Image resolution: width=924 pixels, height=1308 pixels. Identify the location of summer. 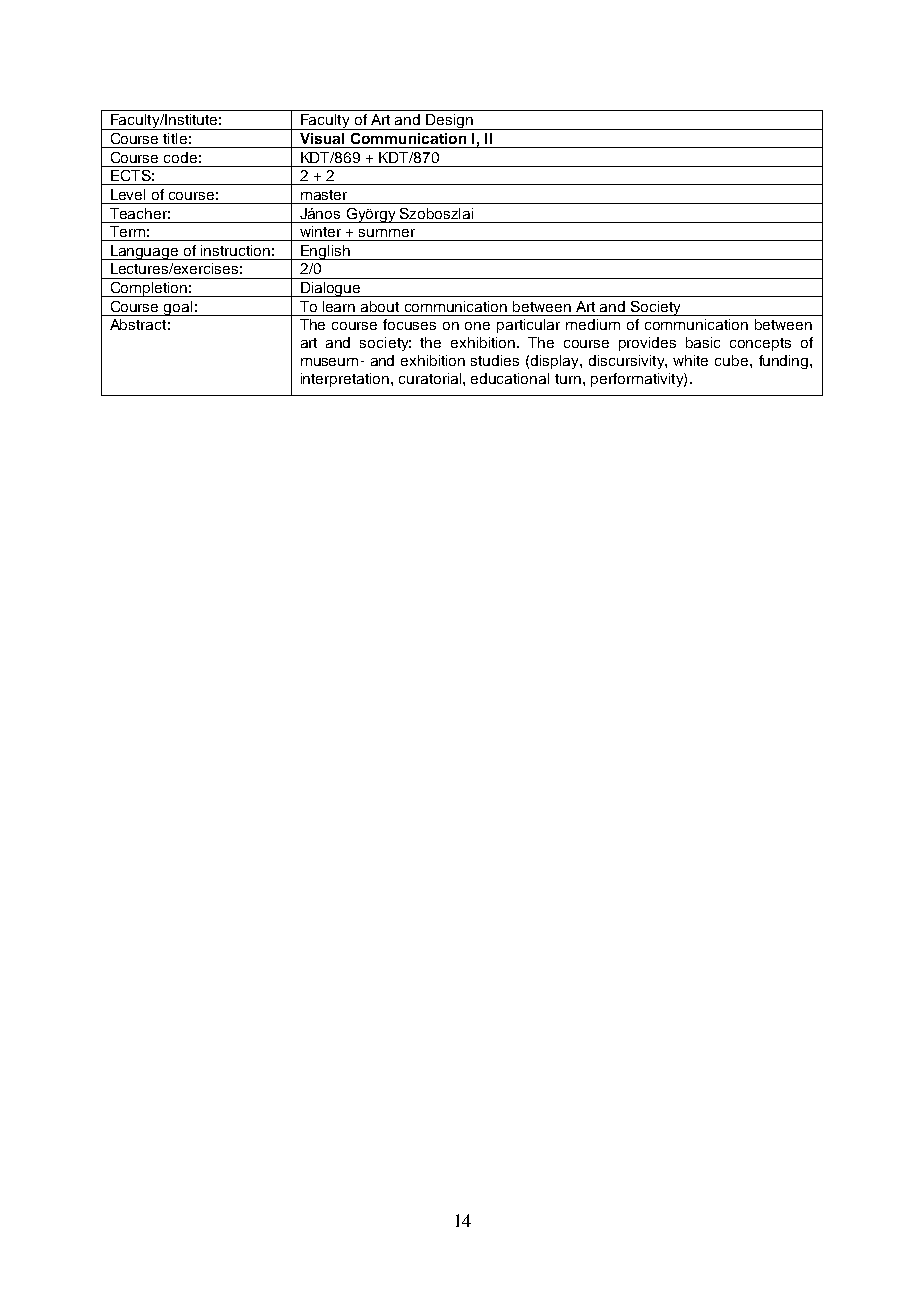
(387, 233).
